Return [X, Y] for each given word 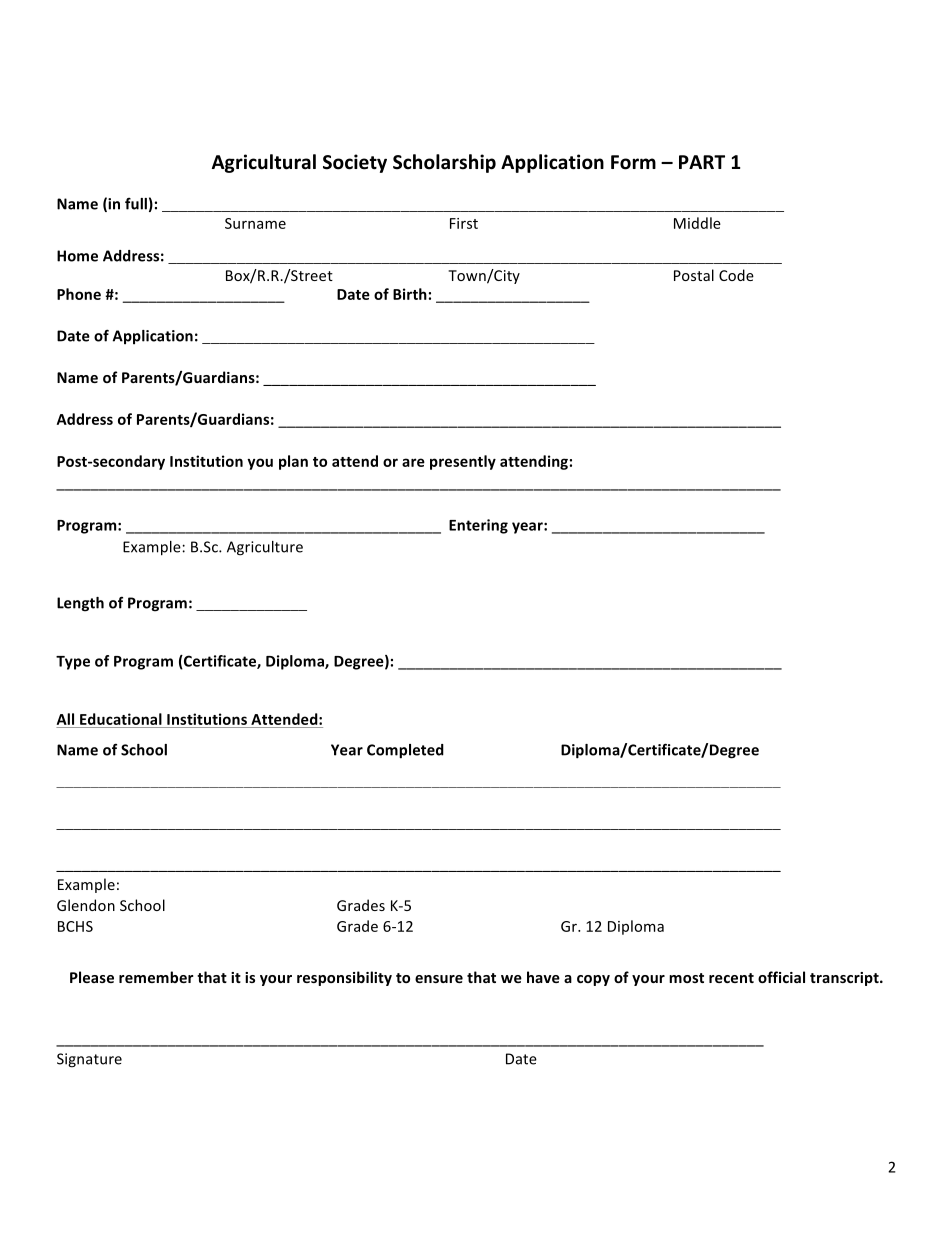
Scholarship [444, 163]
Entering [478, 526]
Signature [89, 1060]
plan [293, 462]
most [686, 978]
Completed [405, 751]
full [136, 204]
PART [702, 162]
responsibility [344, 978]
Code [736, 275]
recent [731, 978]
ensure [439, 979]
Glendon [86, 905]
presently [463, 462]
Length [80, 604]
